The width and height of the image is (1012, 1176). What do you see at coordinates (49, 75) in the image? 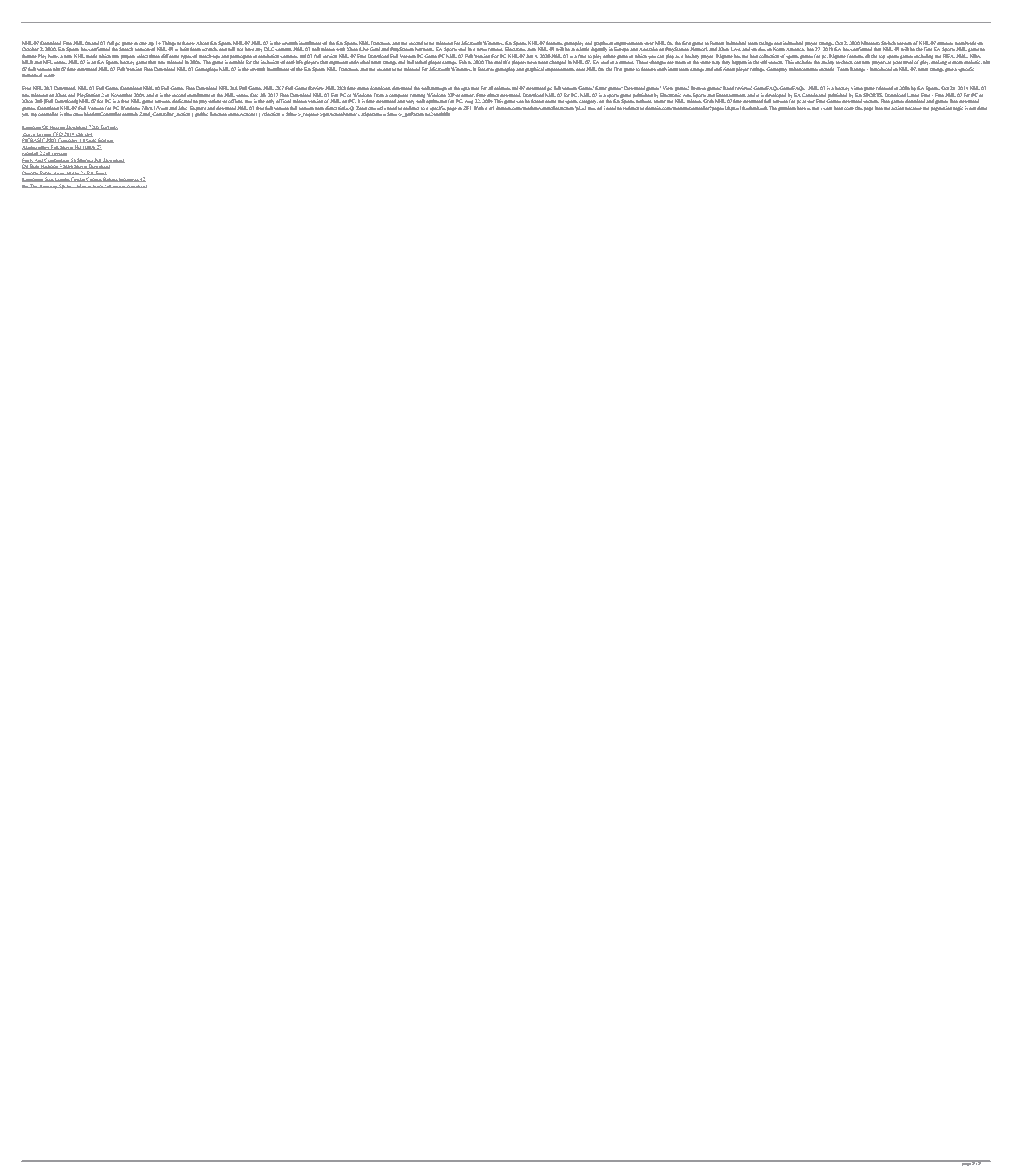
I see `score` at bounding box center [49, 75].
